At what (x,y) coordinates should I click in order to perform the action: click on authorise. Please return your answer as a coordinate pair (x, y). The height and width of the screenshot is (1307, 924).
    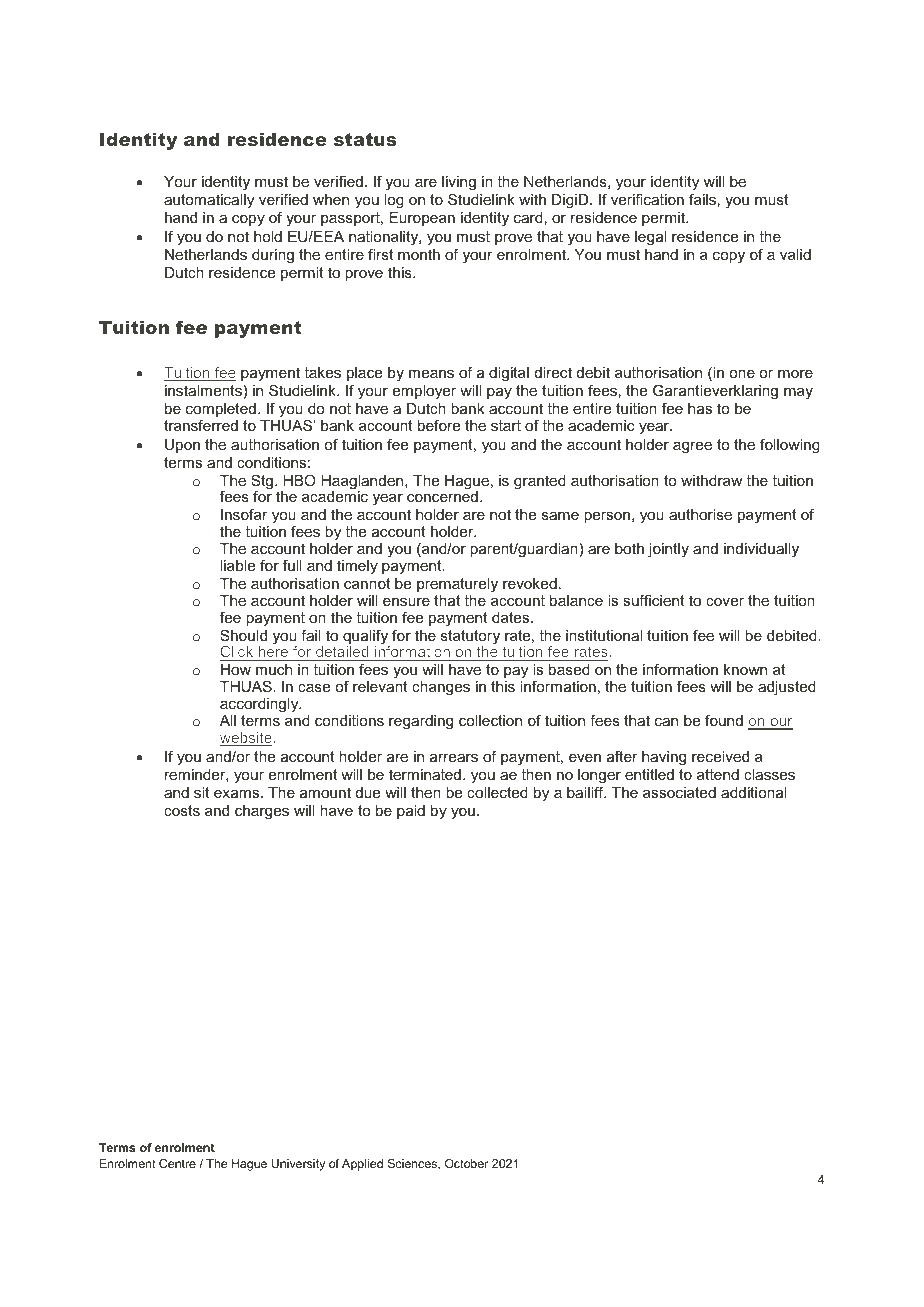
    Looking at the image, I should click on (700, 514).
